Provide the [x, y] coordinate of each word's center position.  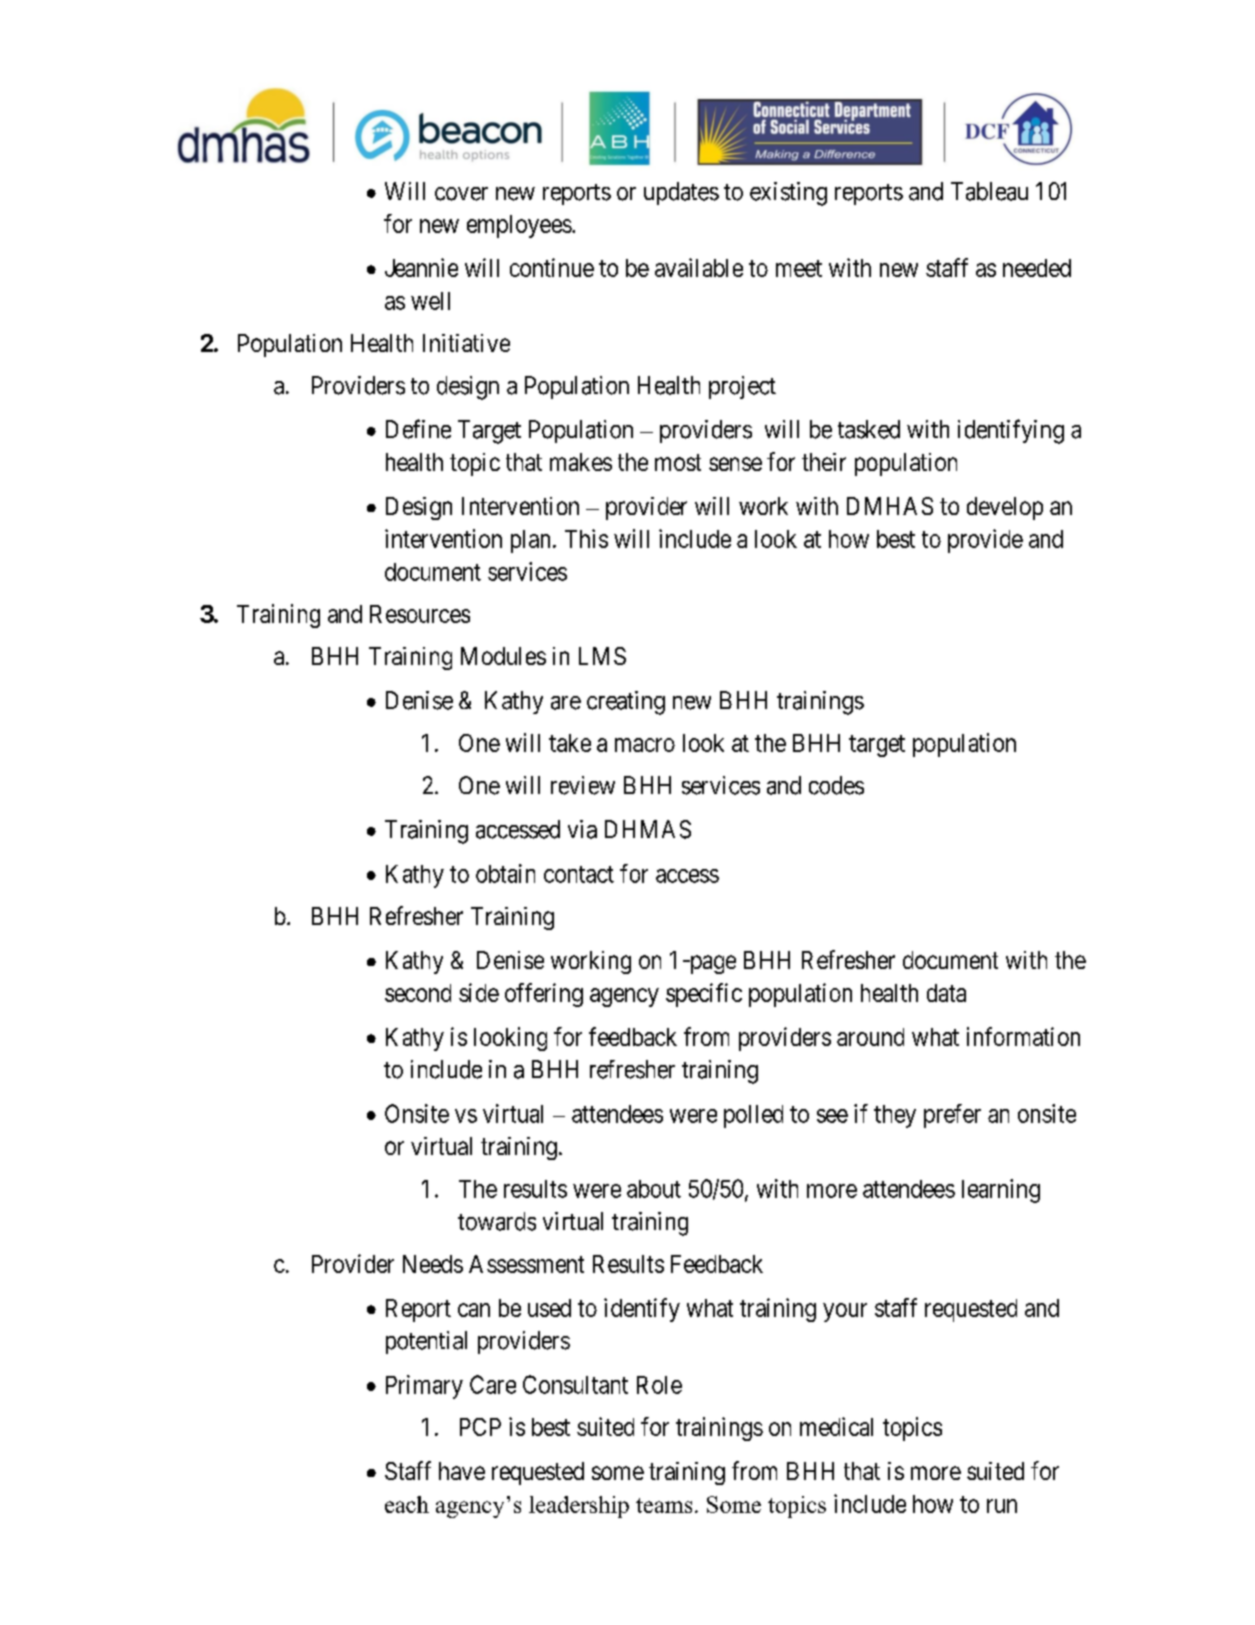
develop [1005, 508]
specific [704, 995]
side [479, 992]
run [1002, 1506]
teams [664, 1505]
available [699, 267]
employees [519, 226]
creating [626, 703]
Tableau [989, 191]
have [462, 1471]
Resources [420, 614]
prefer [952, 1116]
